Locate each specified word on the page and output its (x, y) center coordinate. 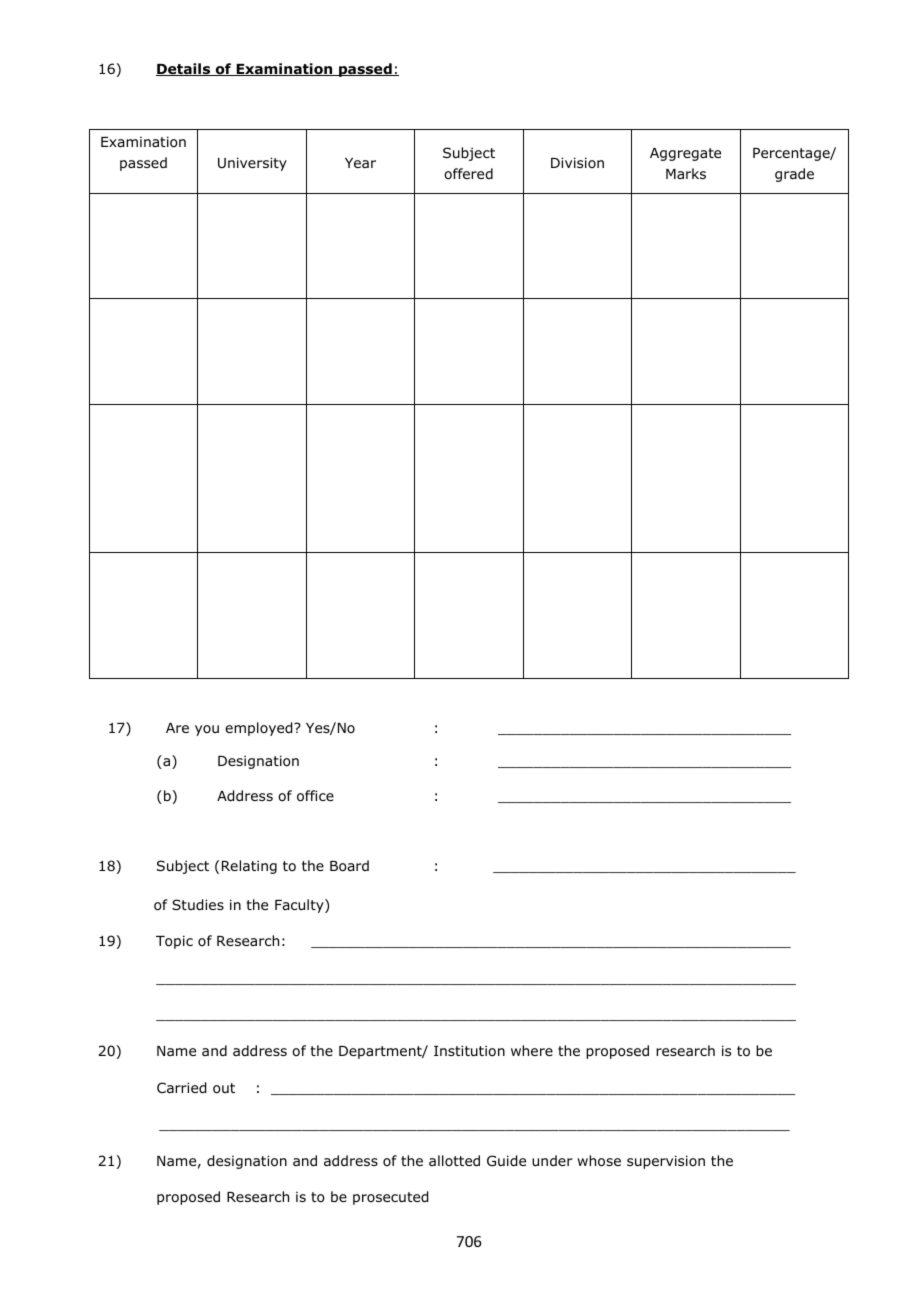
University (252, 164)
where (532, 1050)
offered (468, 173)
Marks (686, 173)
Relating (249, 867)
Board (349, 866)
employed (260, 729)
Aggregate (685, 154)
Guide (506, 1161)
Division (577, 162)
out (224, 1088)
